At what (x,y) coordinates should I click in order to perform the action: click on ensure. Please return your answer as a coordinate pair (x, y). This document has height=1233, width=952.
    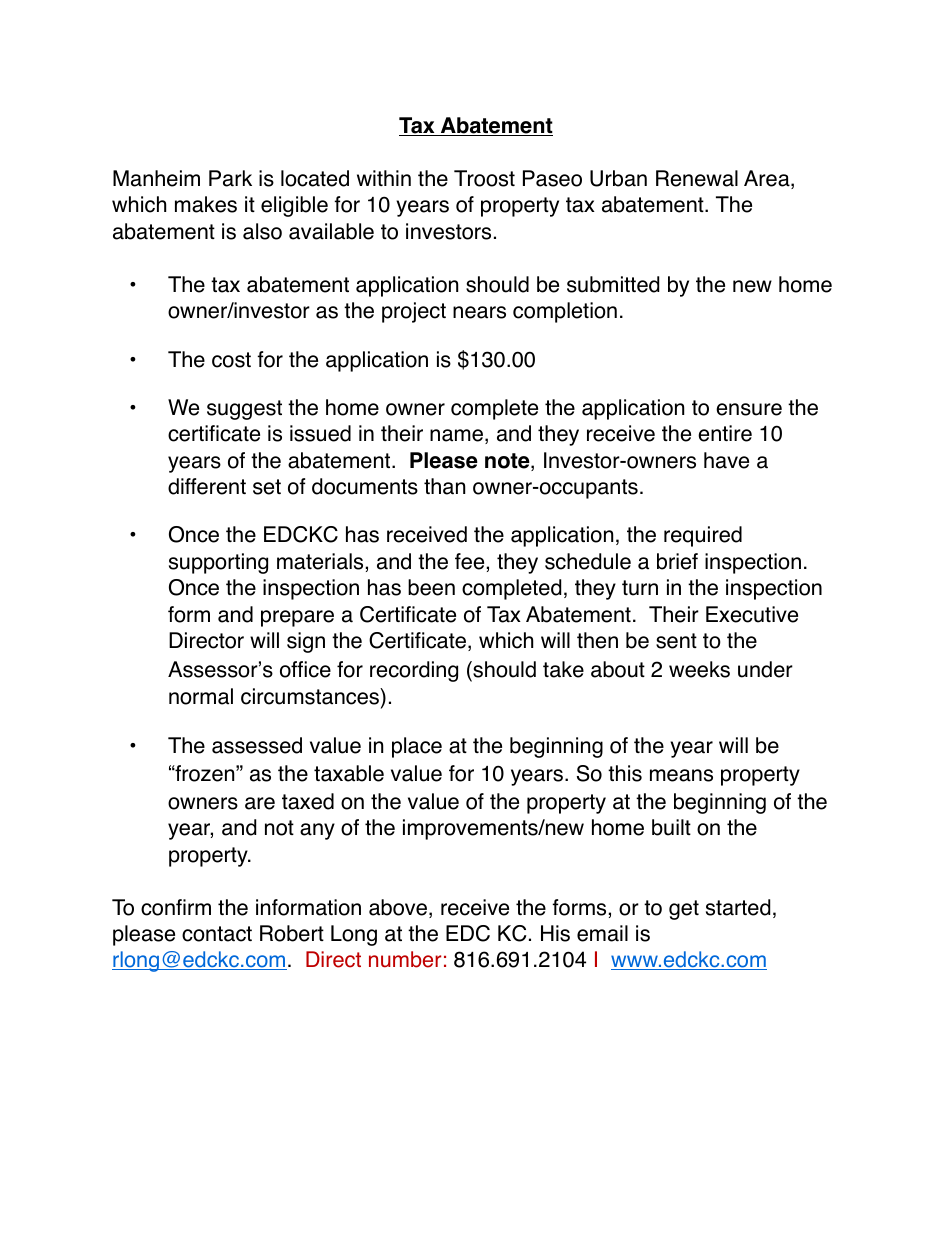
    Looking at the image, I should click on (749, 409).
